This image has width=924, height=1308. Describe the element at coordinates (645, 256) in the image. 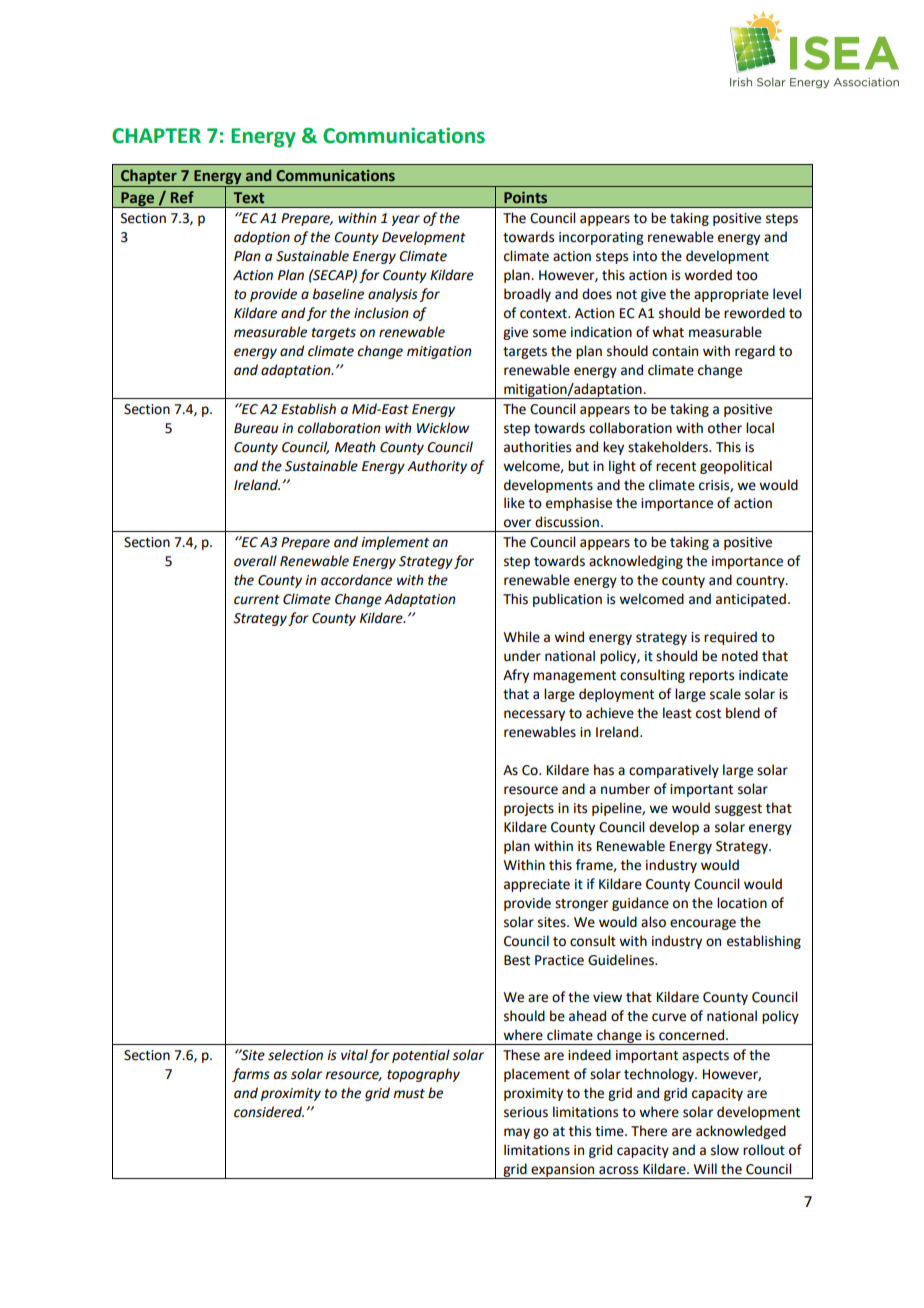

I see `into` at that location.
